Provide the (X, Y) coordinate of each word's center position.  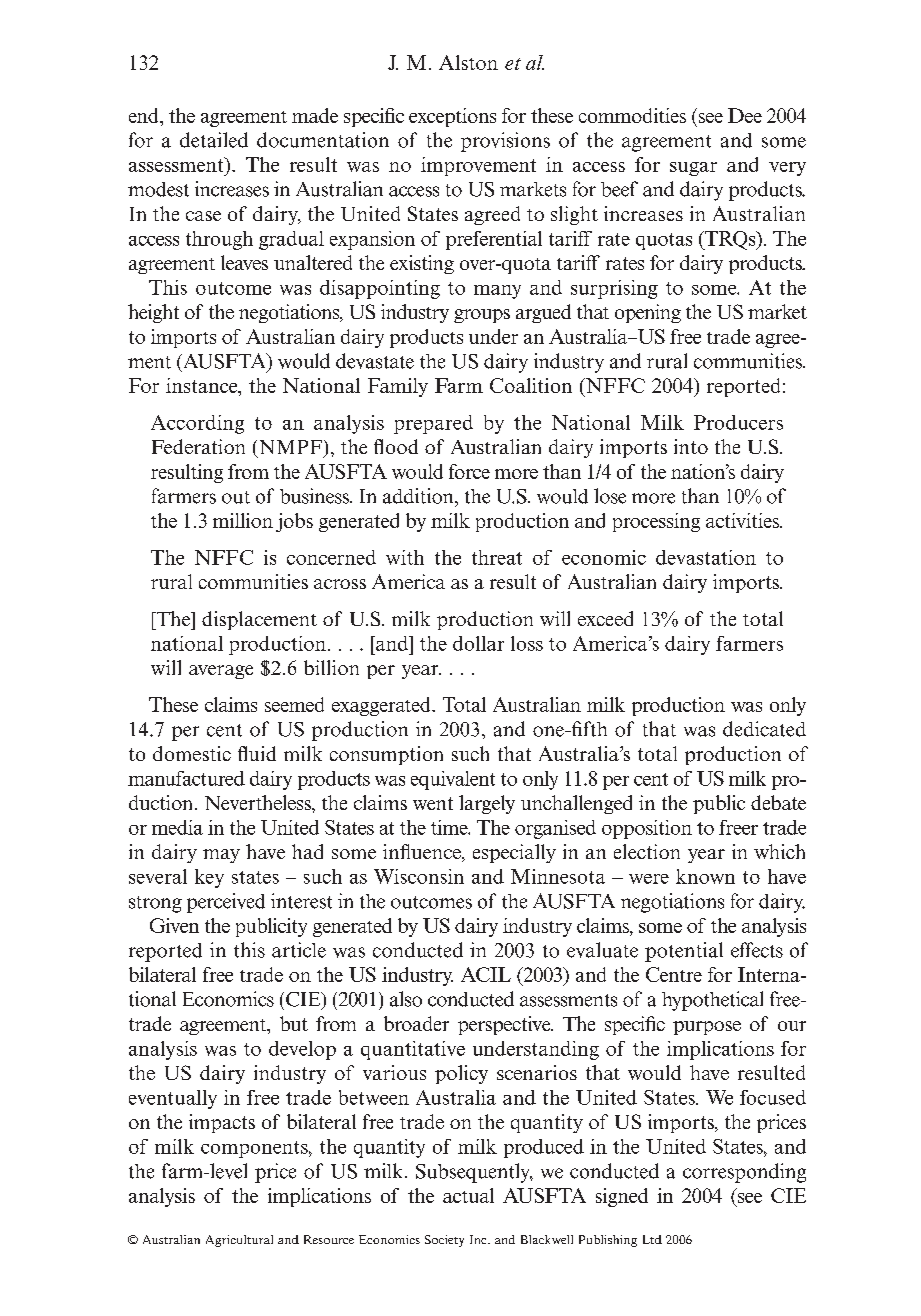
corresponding (744, 1173)
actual (468, 1195)
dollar (478, 643)
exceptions (452, 117)
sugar (693, 169)
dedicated (764, 729)
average (221, 672)
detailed (214, 140)
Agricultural (239, 1241)
